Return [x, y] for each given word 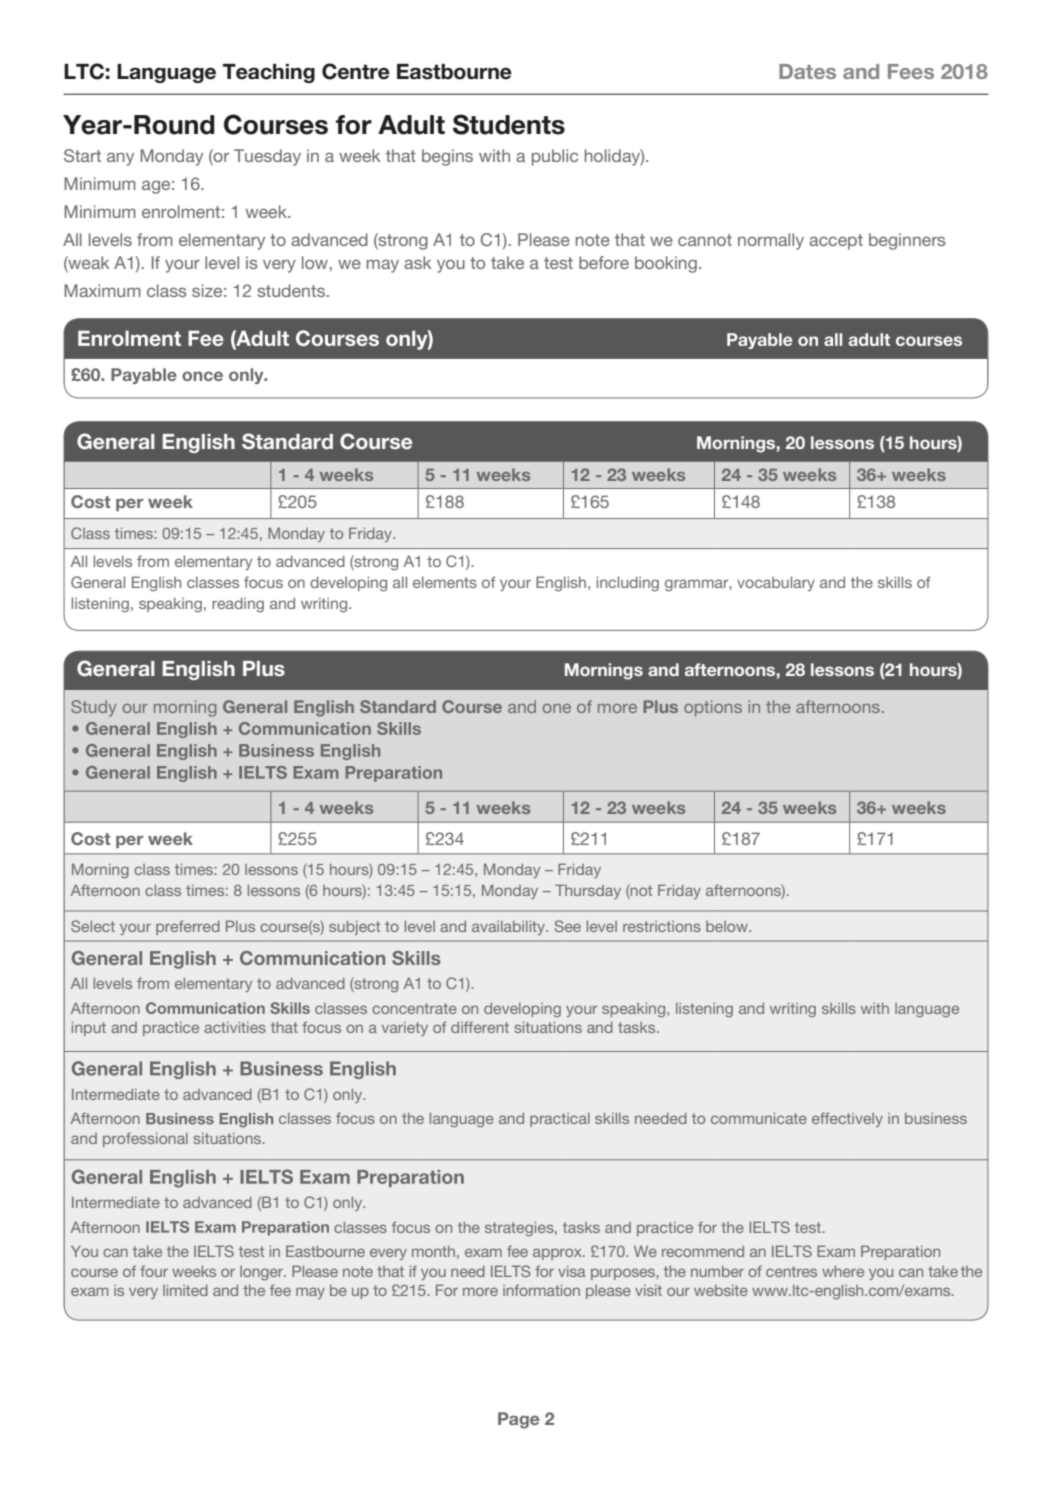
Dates [807, 71]
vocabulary [776, 583]
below [728, 926]
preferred [188, 927]
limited [185, 1290]
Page [519, 1420]
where [843, 1271]
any [120, 159]
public [555, 157]
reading [238, 605]
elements [445, 582]
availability [510, 928]
